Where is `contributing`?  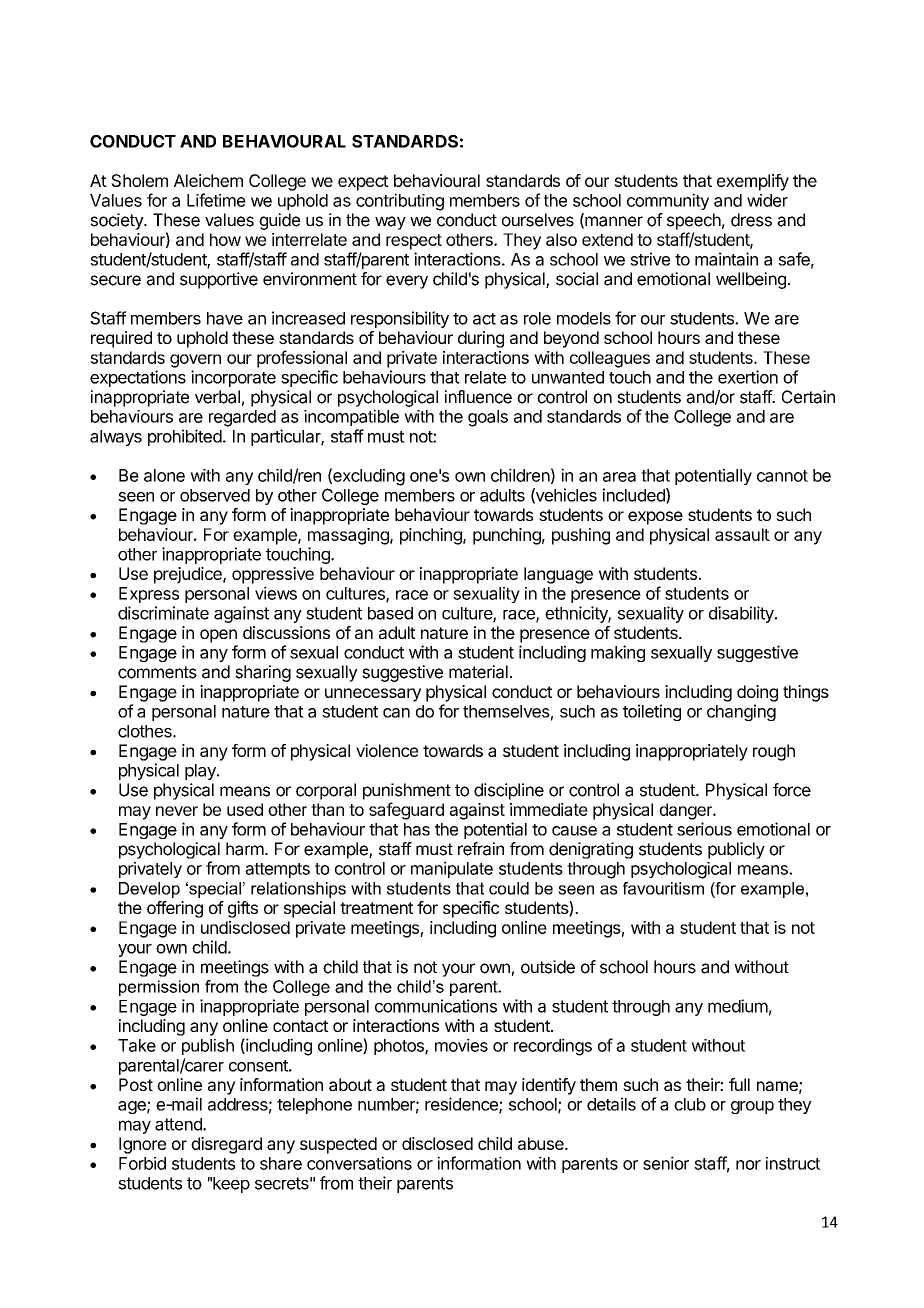
contributing is located at coordinates (400, 202).
